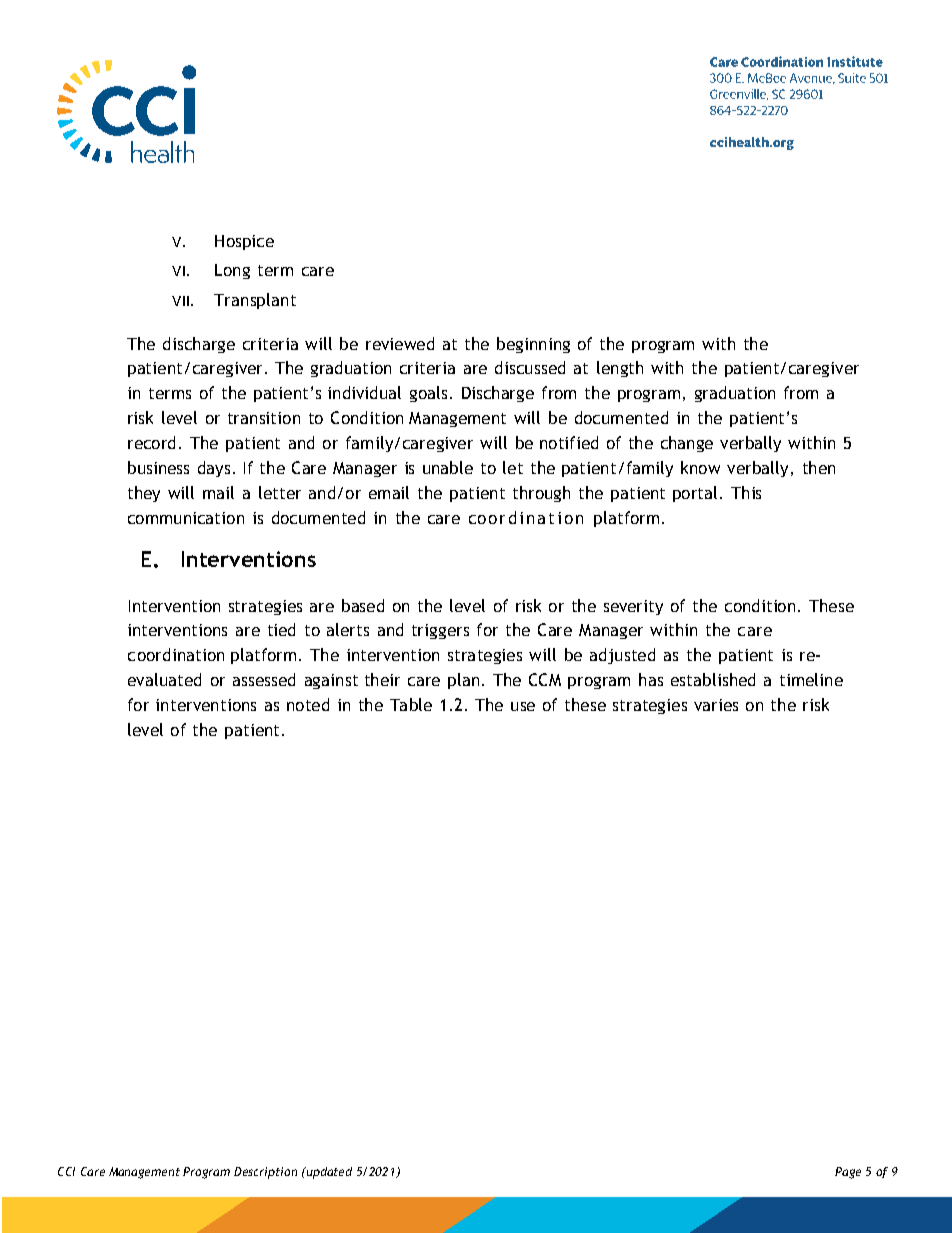  I want to click on Table, so click(411, 704).
